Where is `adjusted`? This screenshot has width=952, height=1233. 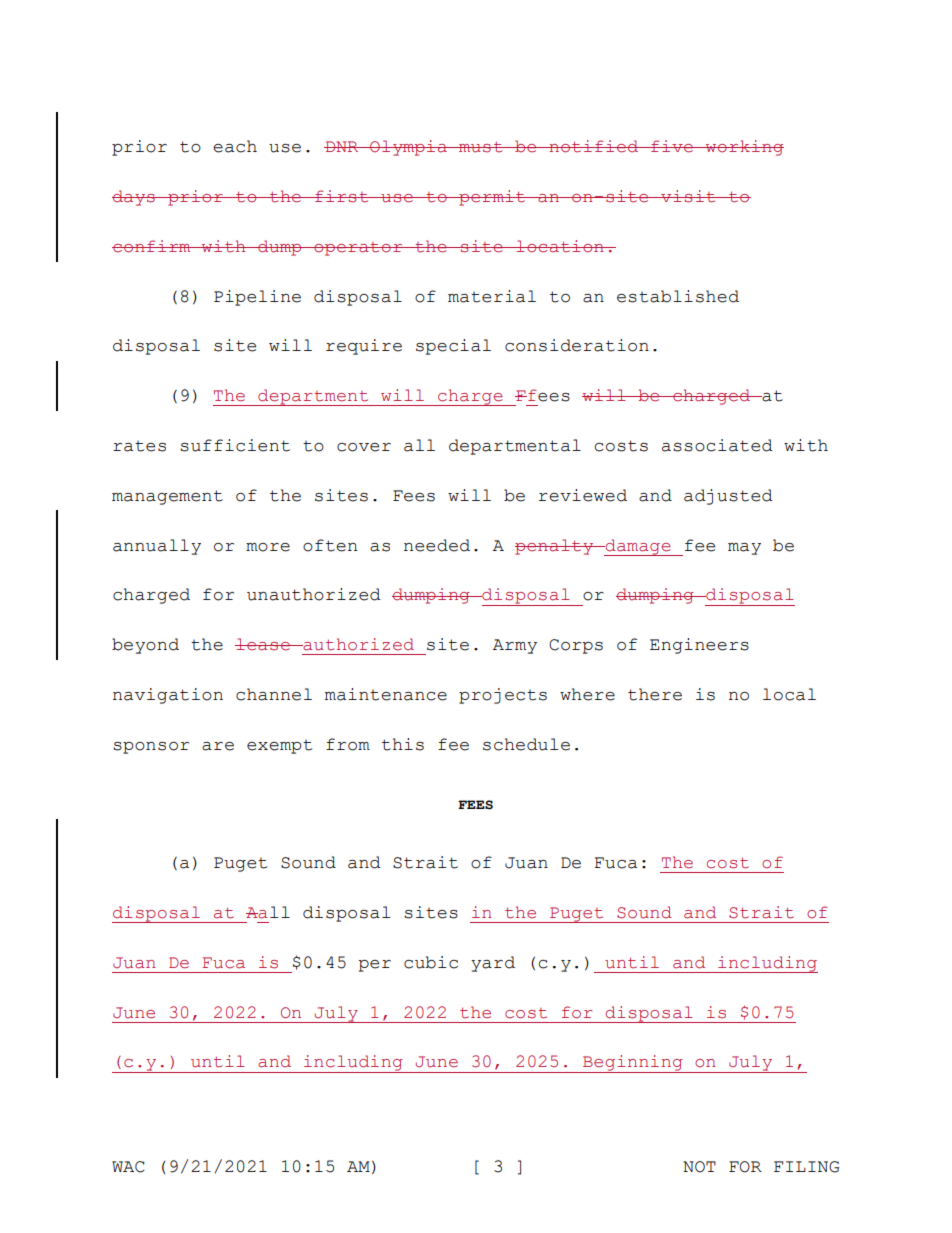
adjusted is located at coordinates (728, 497).
